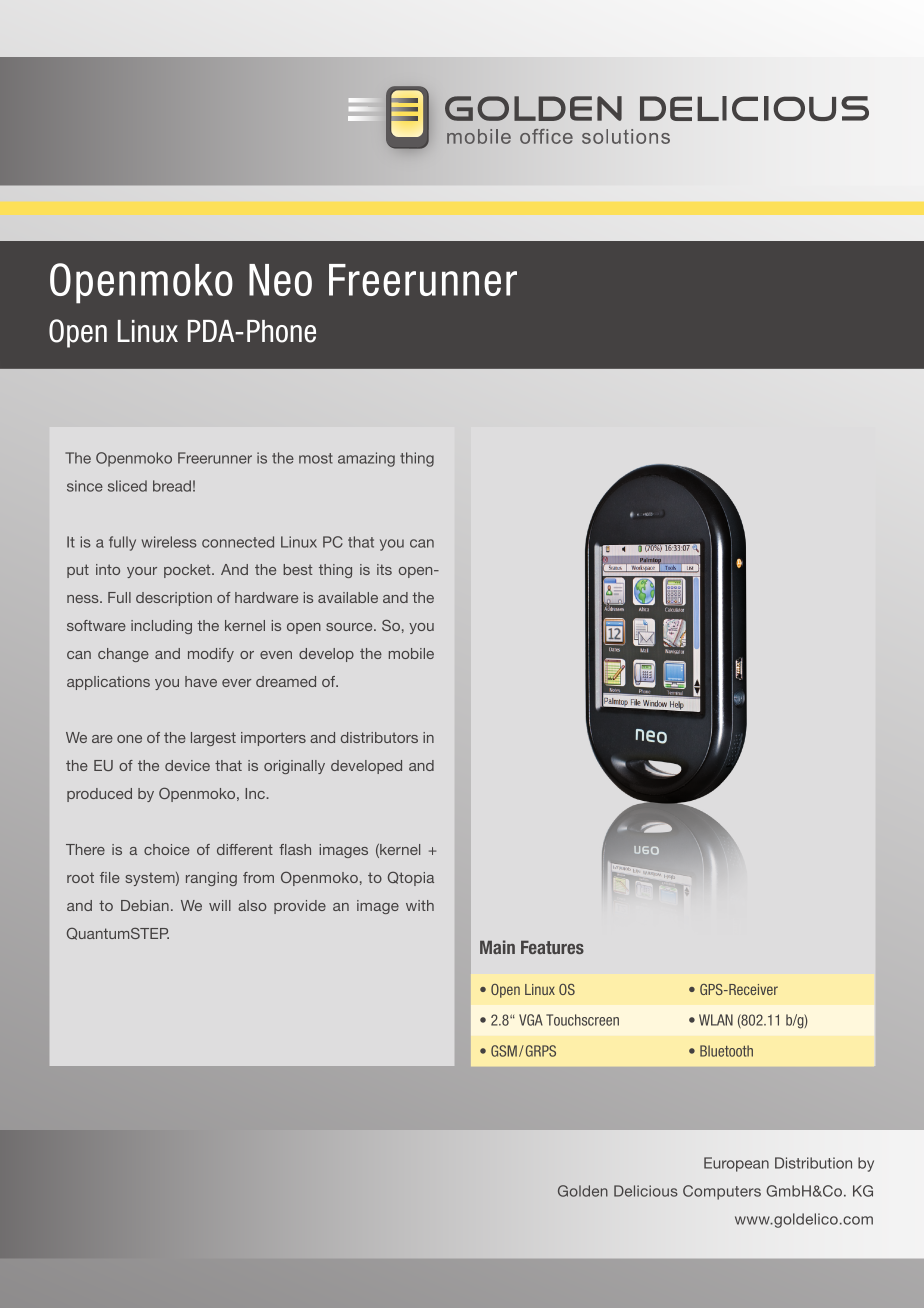 The width and height of the screenshot is (924, 1308). What do you see at coordinates (169, 542) in the screenshot?
I see `wireless` at bounding box center [169, 542].
